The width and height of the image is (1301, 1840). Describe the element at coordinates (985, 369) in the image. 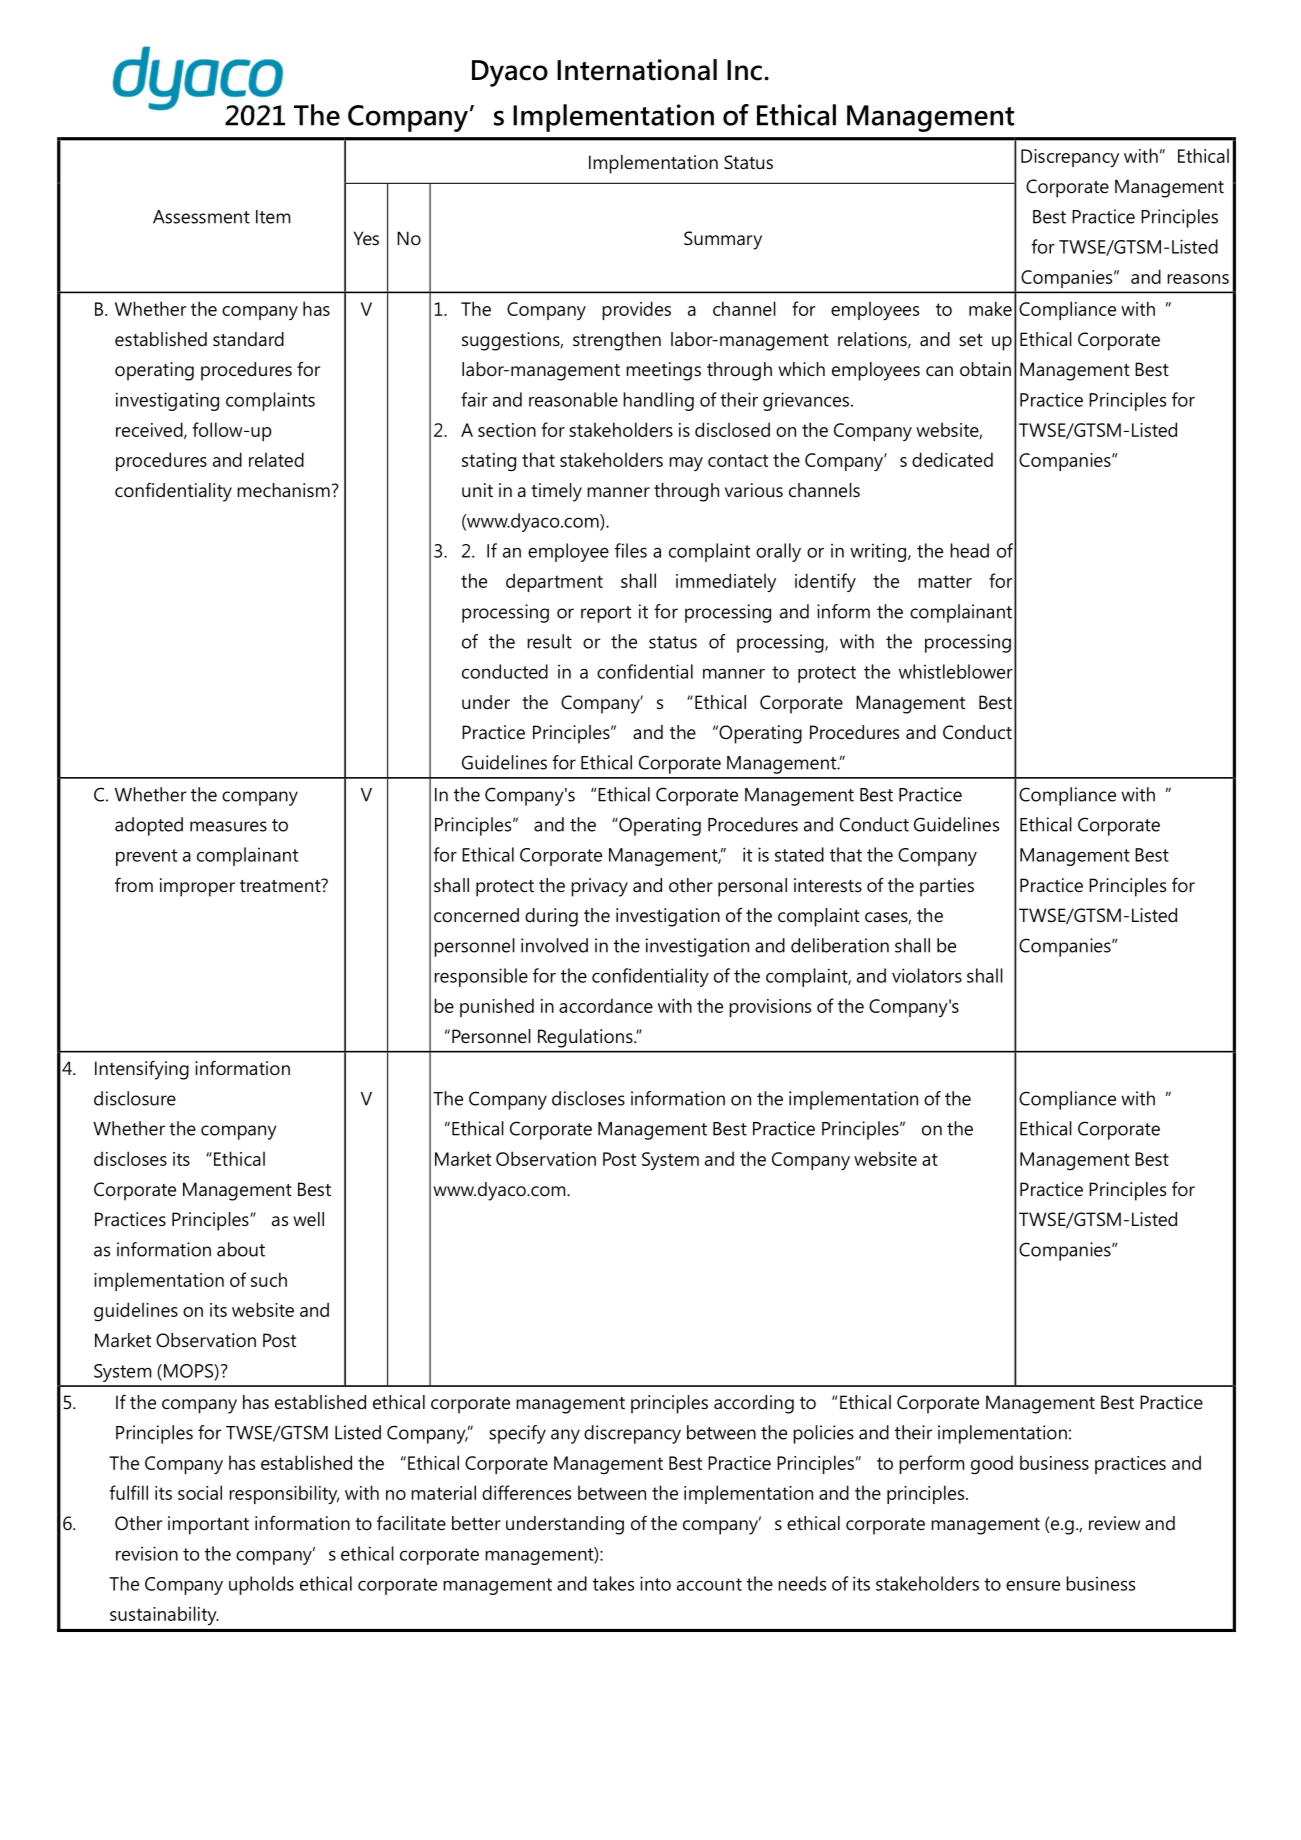

I see `obtain` at that location.
